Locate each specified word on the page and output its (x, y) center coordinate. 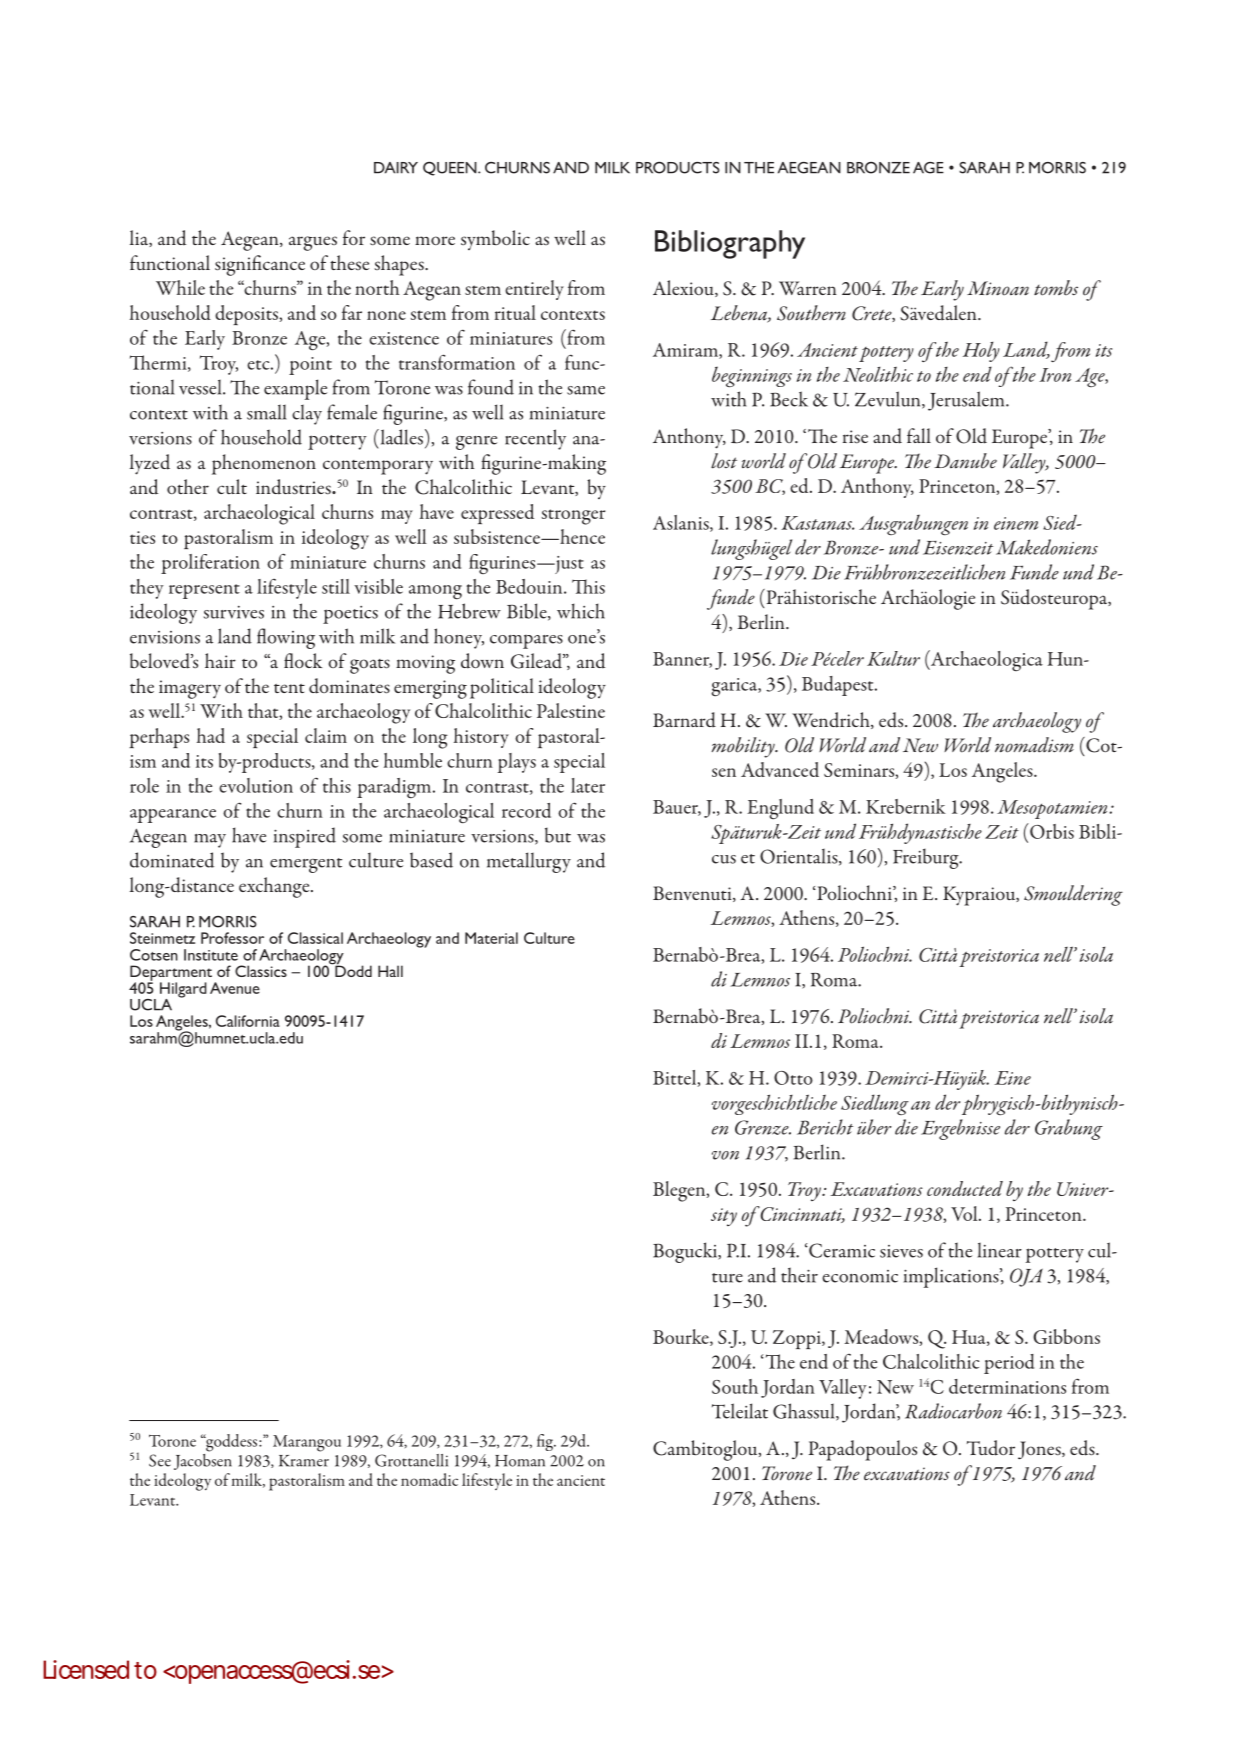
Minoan (998, 288)
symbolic (495, 240)
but (558, 835)
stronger (574, 517)
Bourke (682, 1337)
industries (294, 487)
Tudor (991, 1448)
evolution (256, 785)
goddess (232, 1443)
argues (313, 243)
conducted (965, 1188)
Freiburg (927, 858)
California (248, 1021)
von (725, 1155)
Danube (965, 461)
